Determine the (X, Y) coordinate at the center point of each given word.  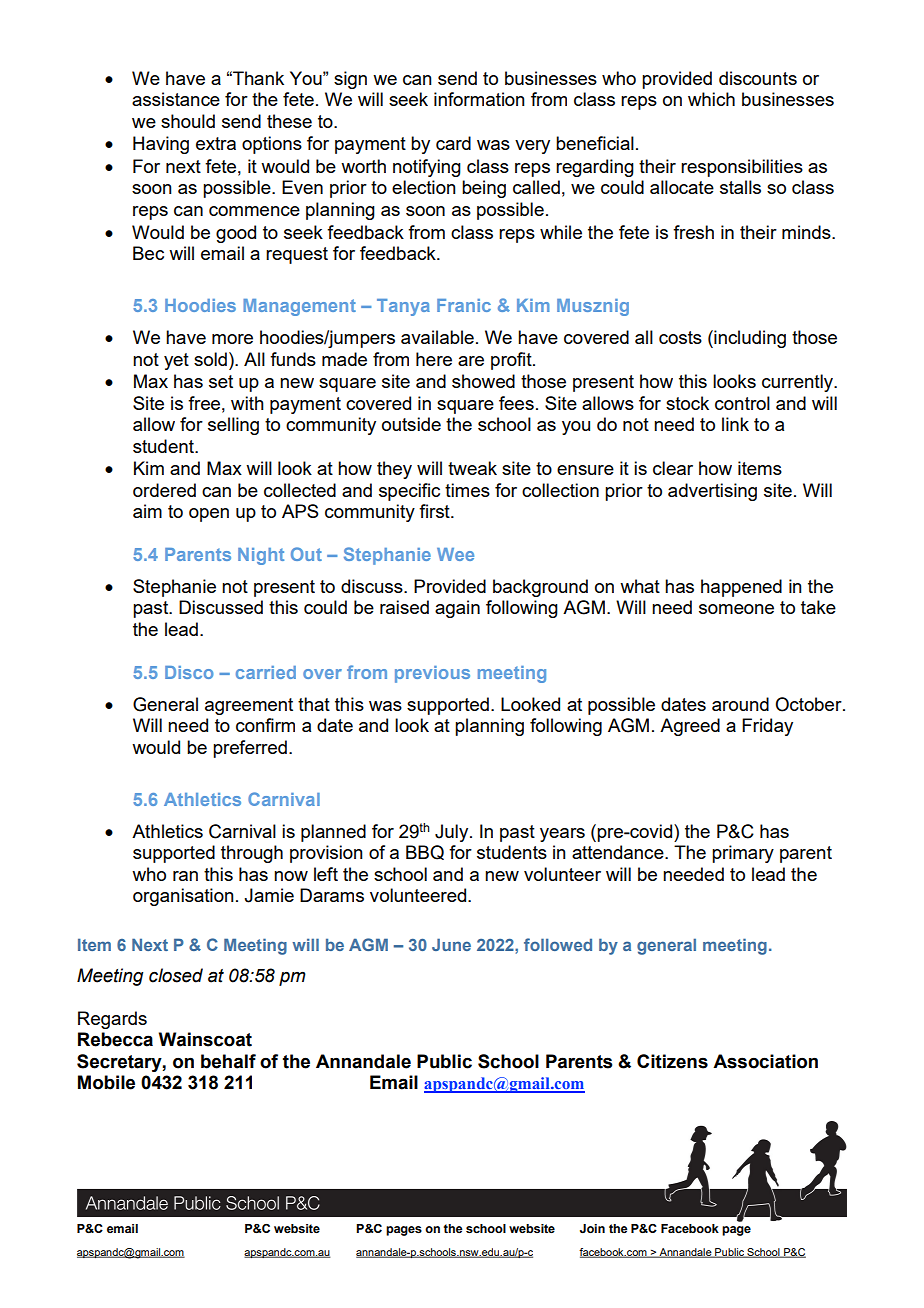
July (453, 833)
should (188, 121)
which (711, 99)
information (479, 99)
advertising (712, 492)
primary (743, 854)
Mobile (106, 1082)
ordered (164, 490)
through (252, 854)
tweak (472, 468)
